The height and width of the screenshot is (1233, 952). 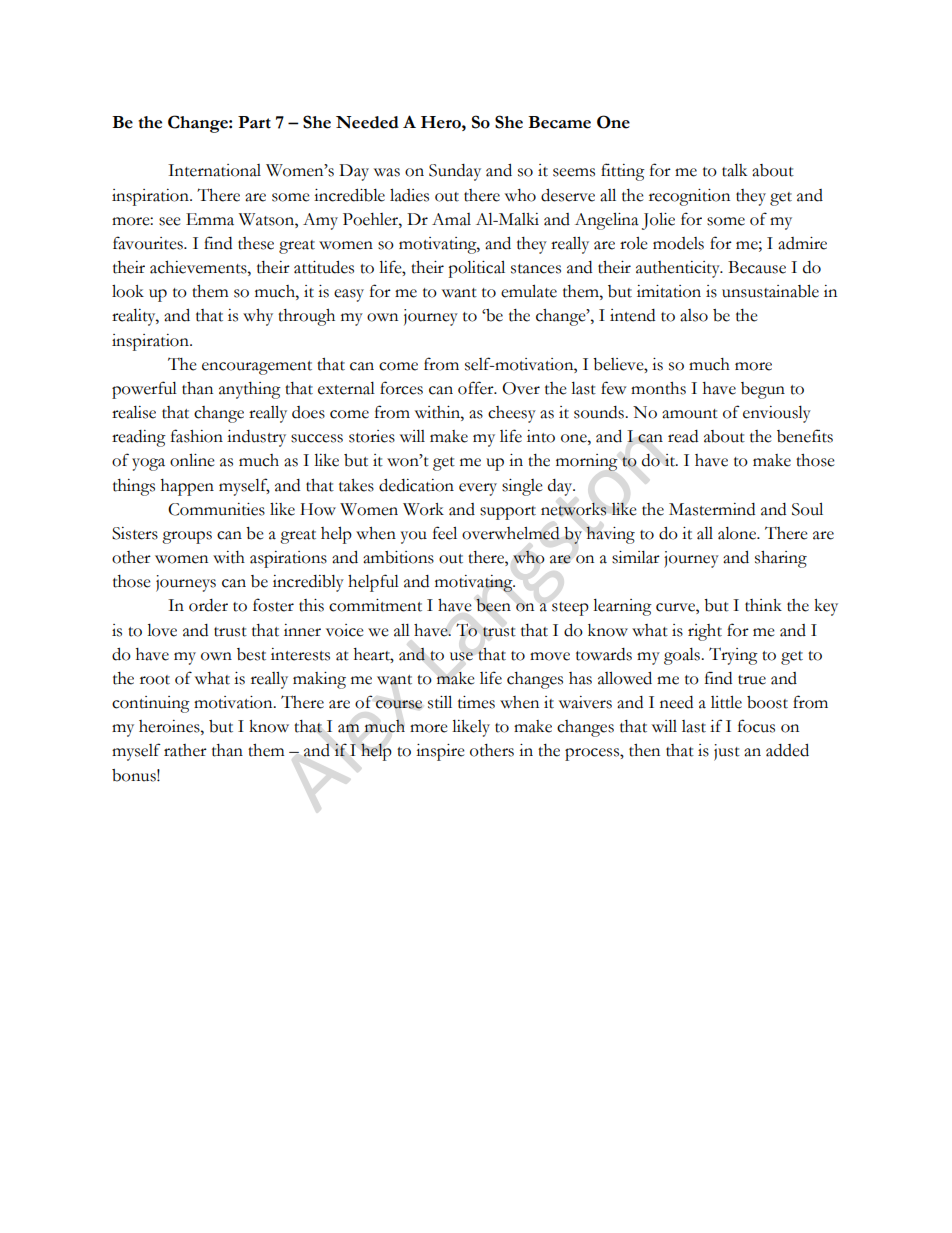 What do you see at coordinates (757, 267) in the screenshot?
I see `Because` at bounding box center [757, 267].
